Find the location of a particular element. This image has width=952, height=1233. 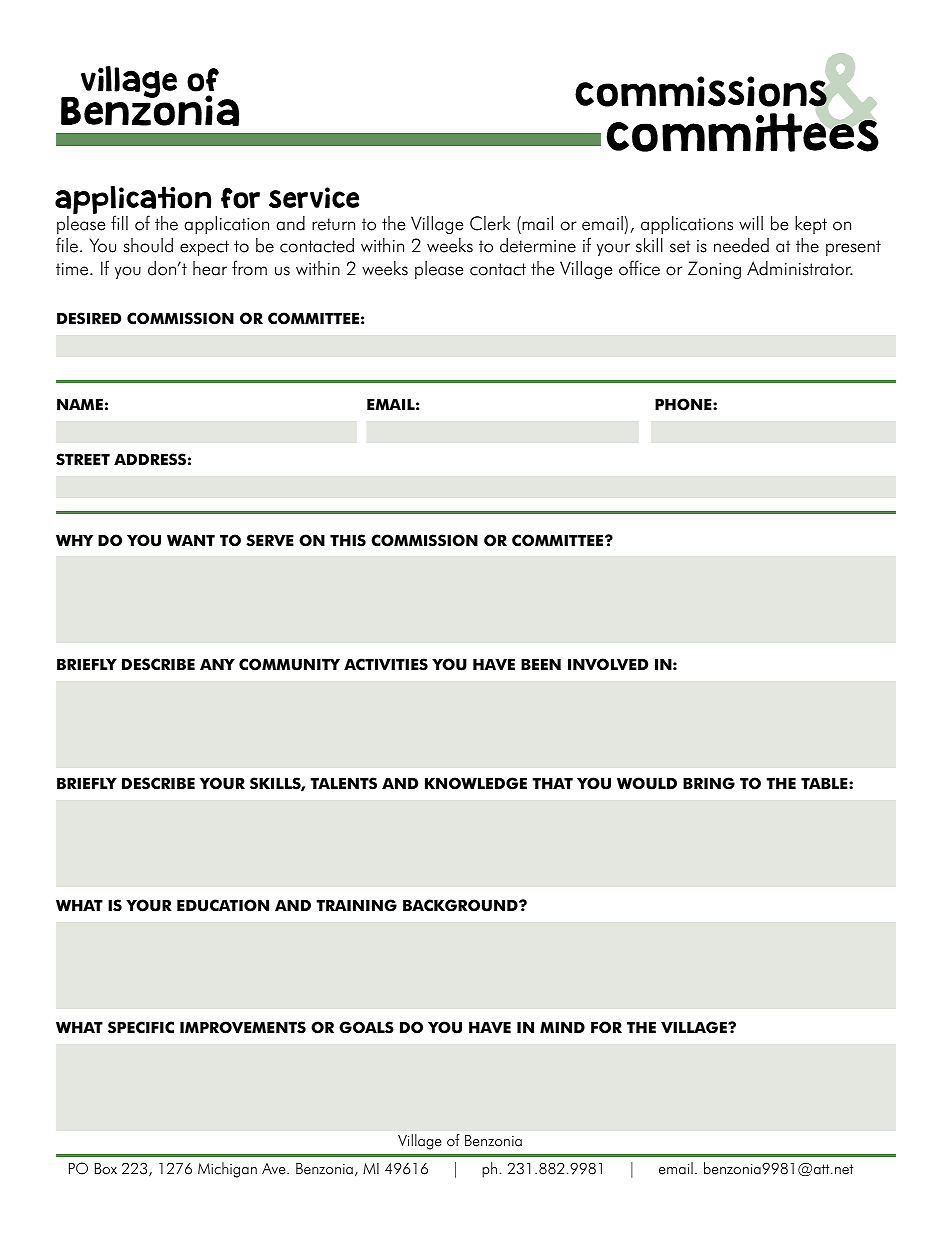

WANT is located at coordinates (191, 540).
